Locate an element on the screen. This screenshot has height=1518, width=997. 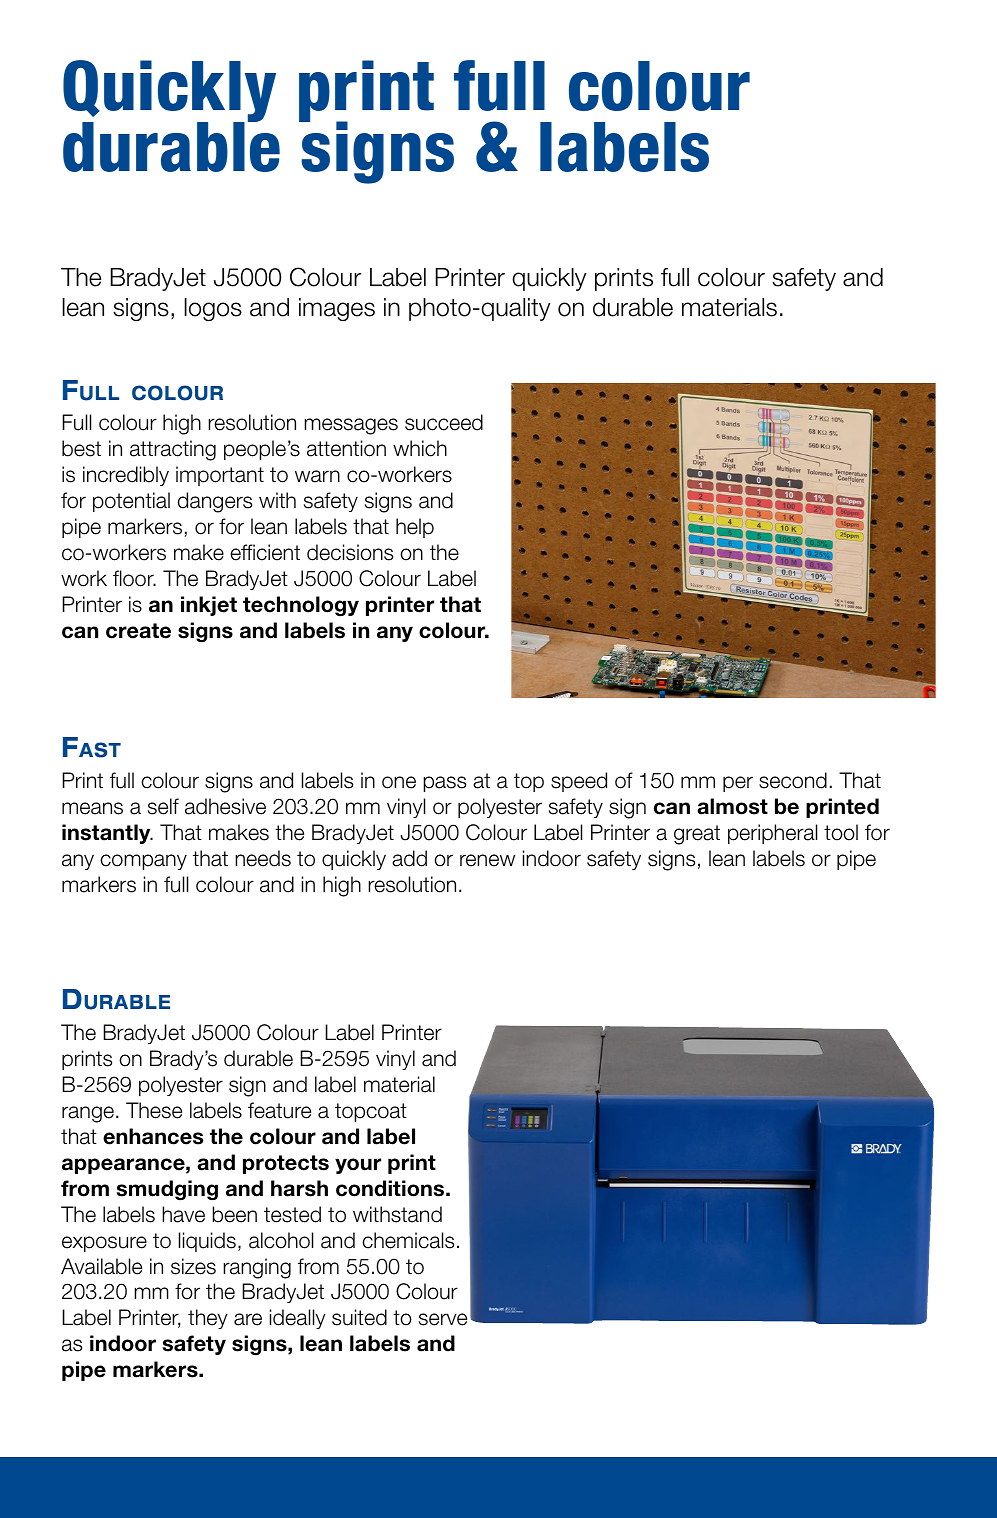
technology is located at coordinates (301, 606).
